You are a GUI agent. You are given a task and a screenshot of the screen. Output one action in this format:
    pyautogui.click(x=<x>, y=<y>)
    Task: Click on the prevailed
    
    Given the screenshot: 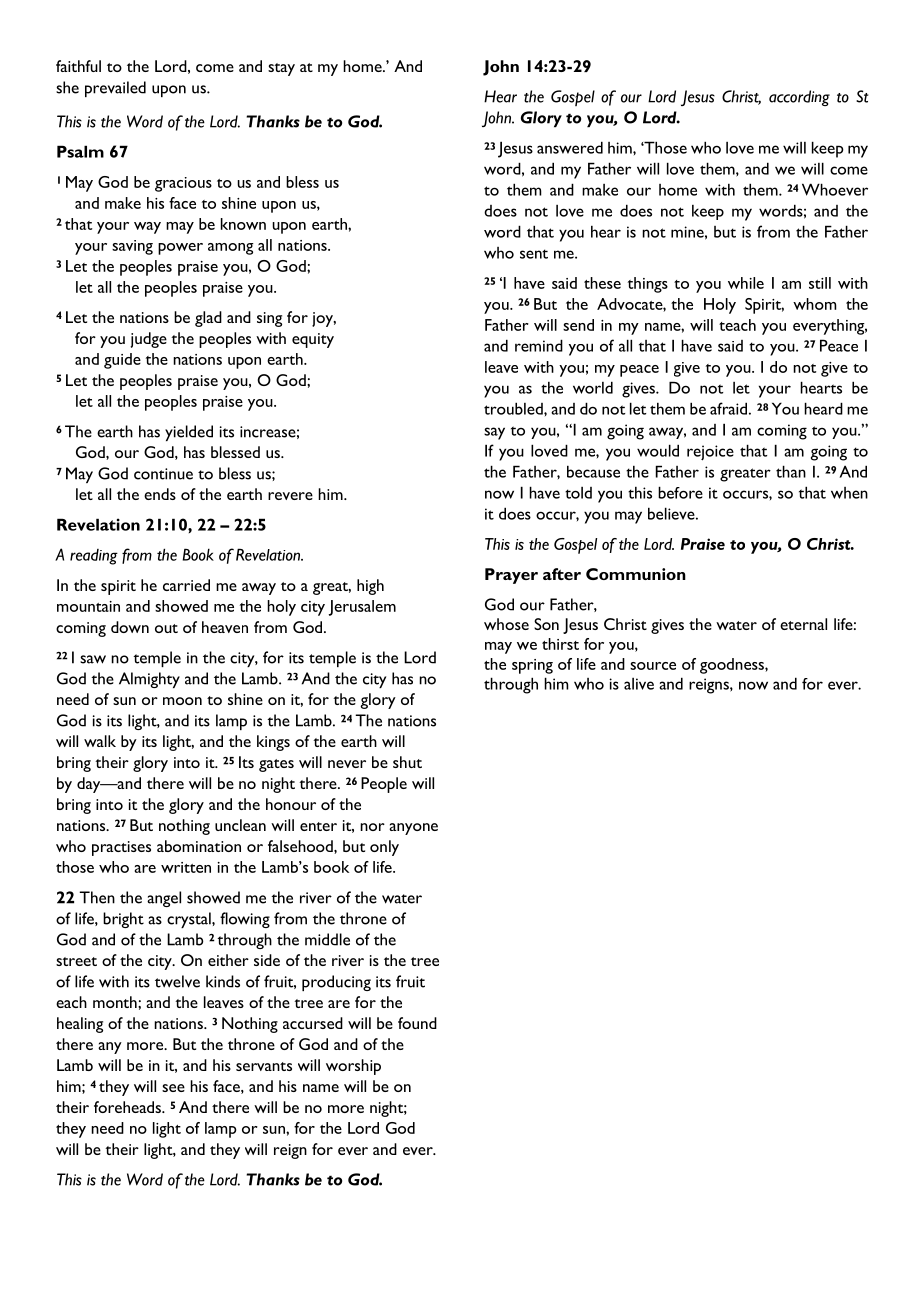 What is the action you would take?
    pyautogui.click(x=115, y=89)
